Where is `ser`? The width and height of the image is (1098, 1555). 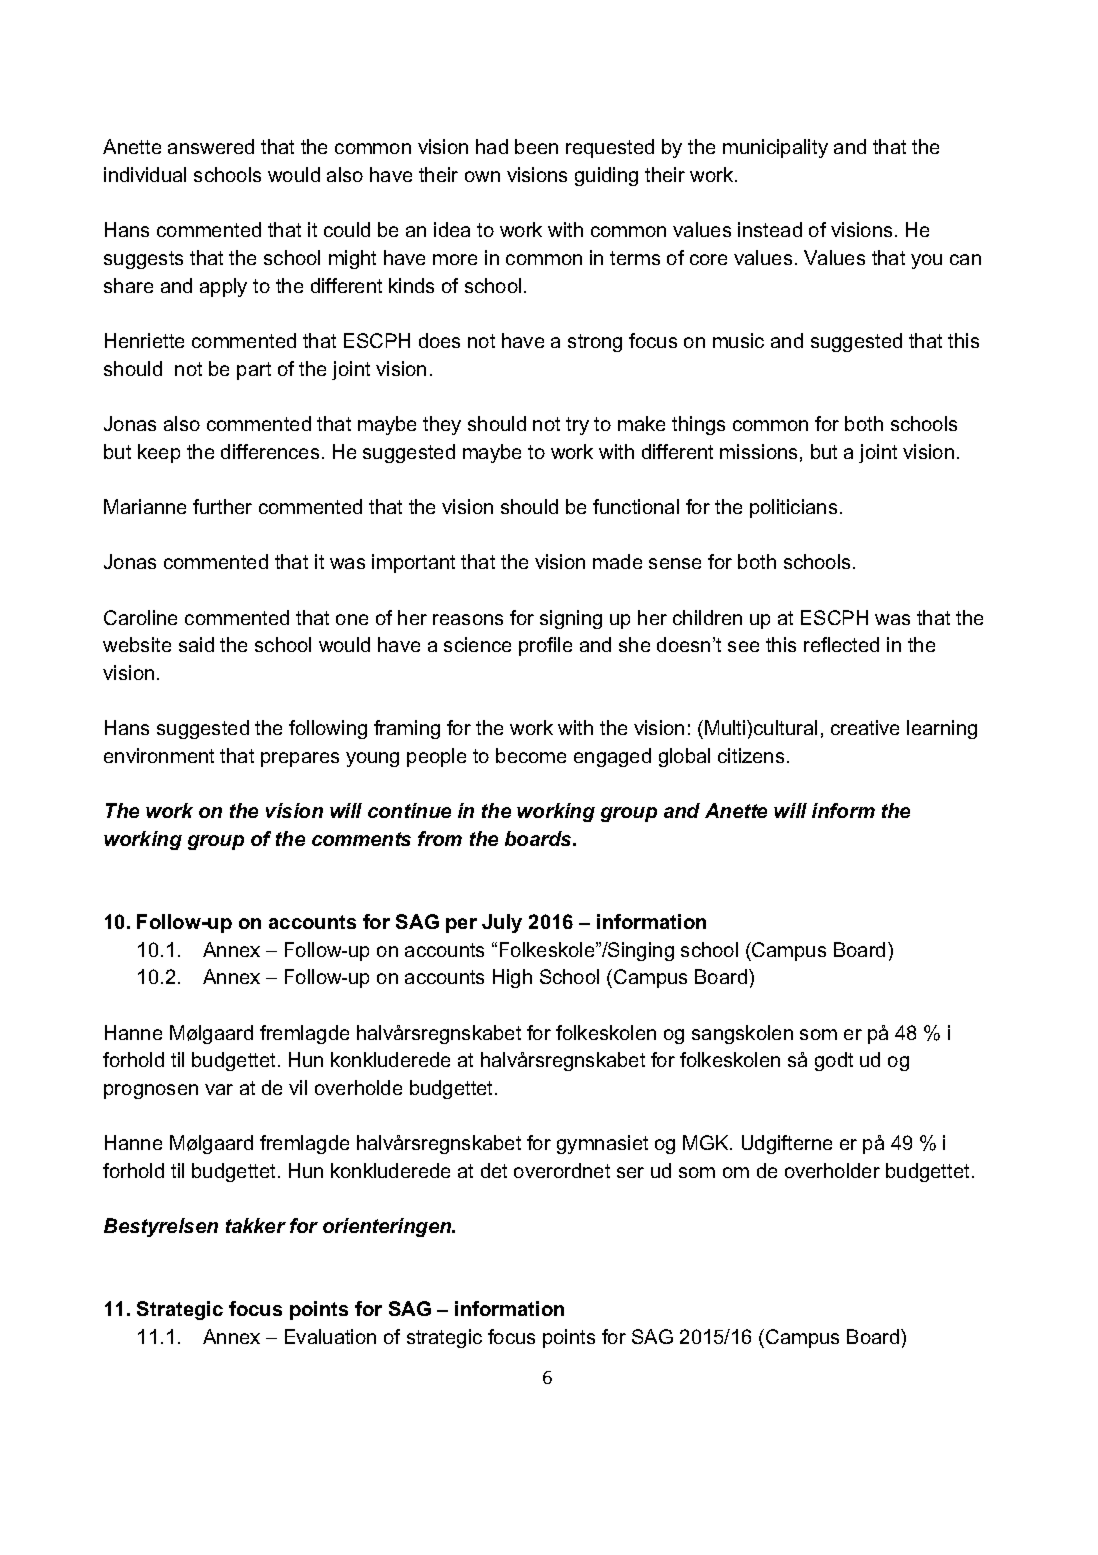
ser is located at coordinates (630, 1172).
